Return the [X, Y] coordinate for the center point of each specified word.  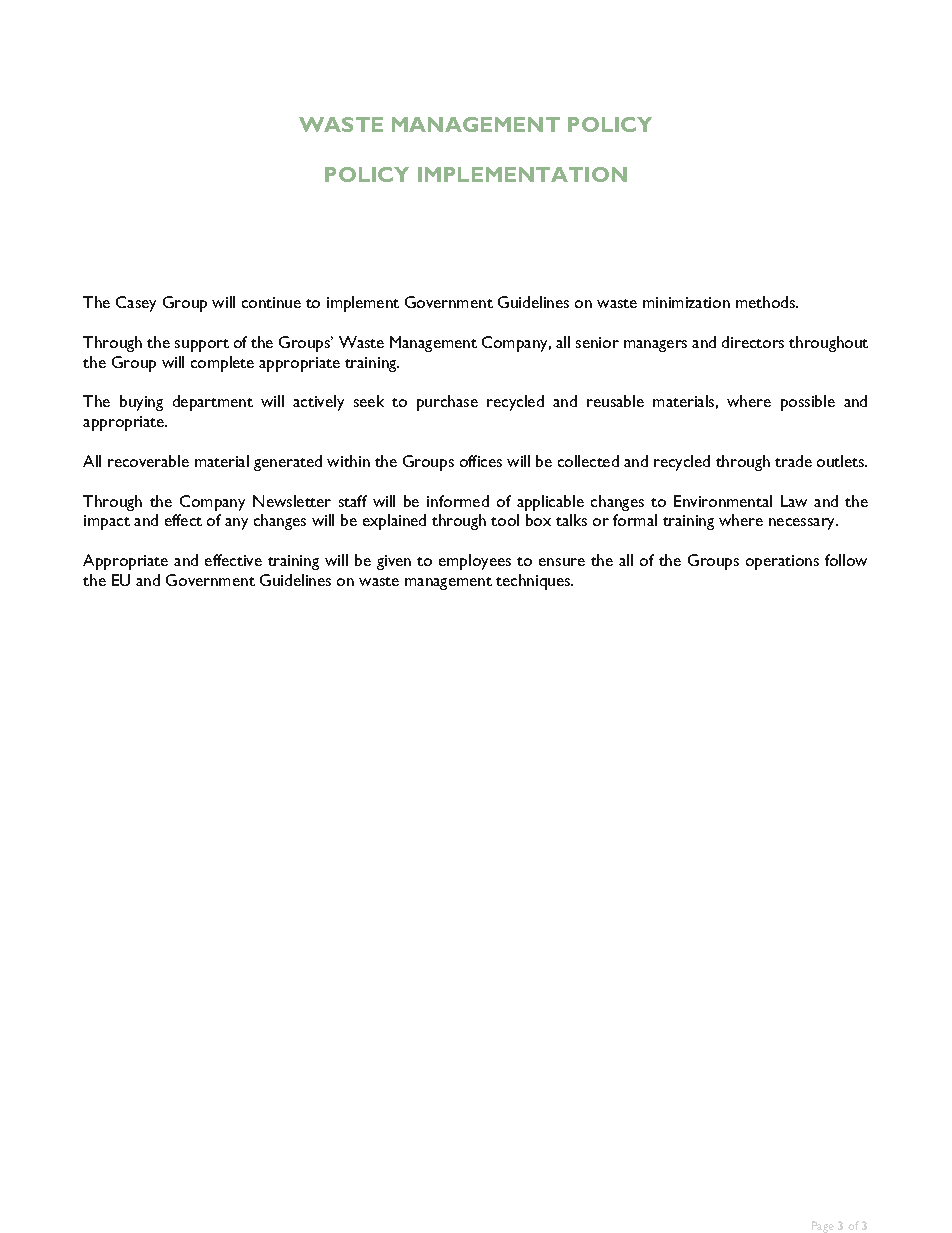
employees [475, 562]
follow [846, 560]
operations [782, 562]
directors [753, 342]
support [202, 345]
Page [823, 1227]
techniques [534, 582]
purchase [447, 403]
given [394, 562]
